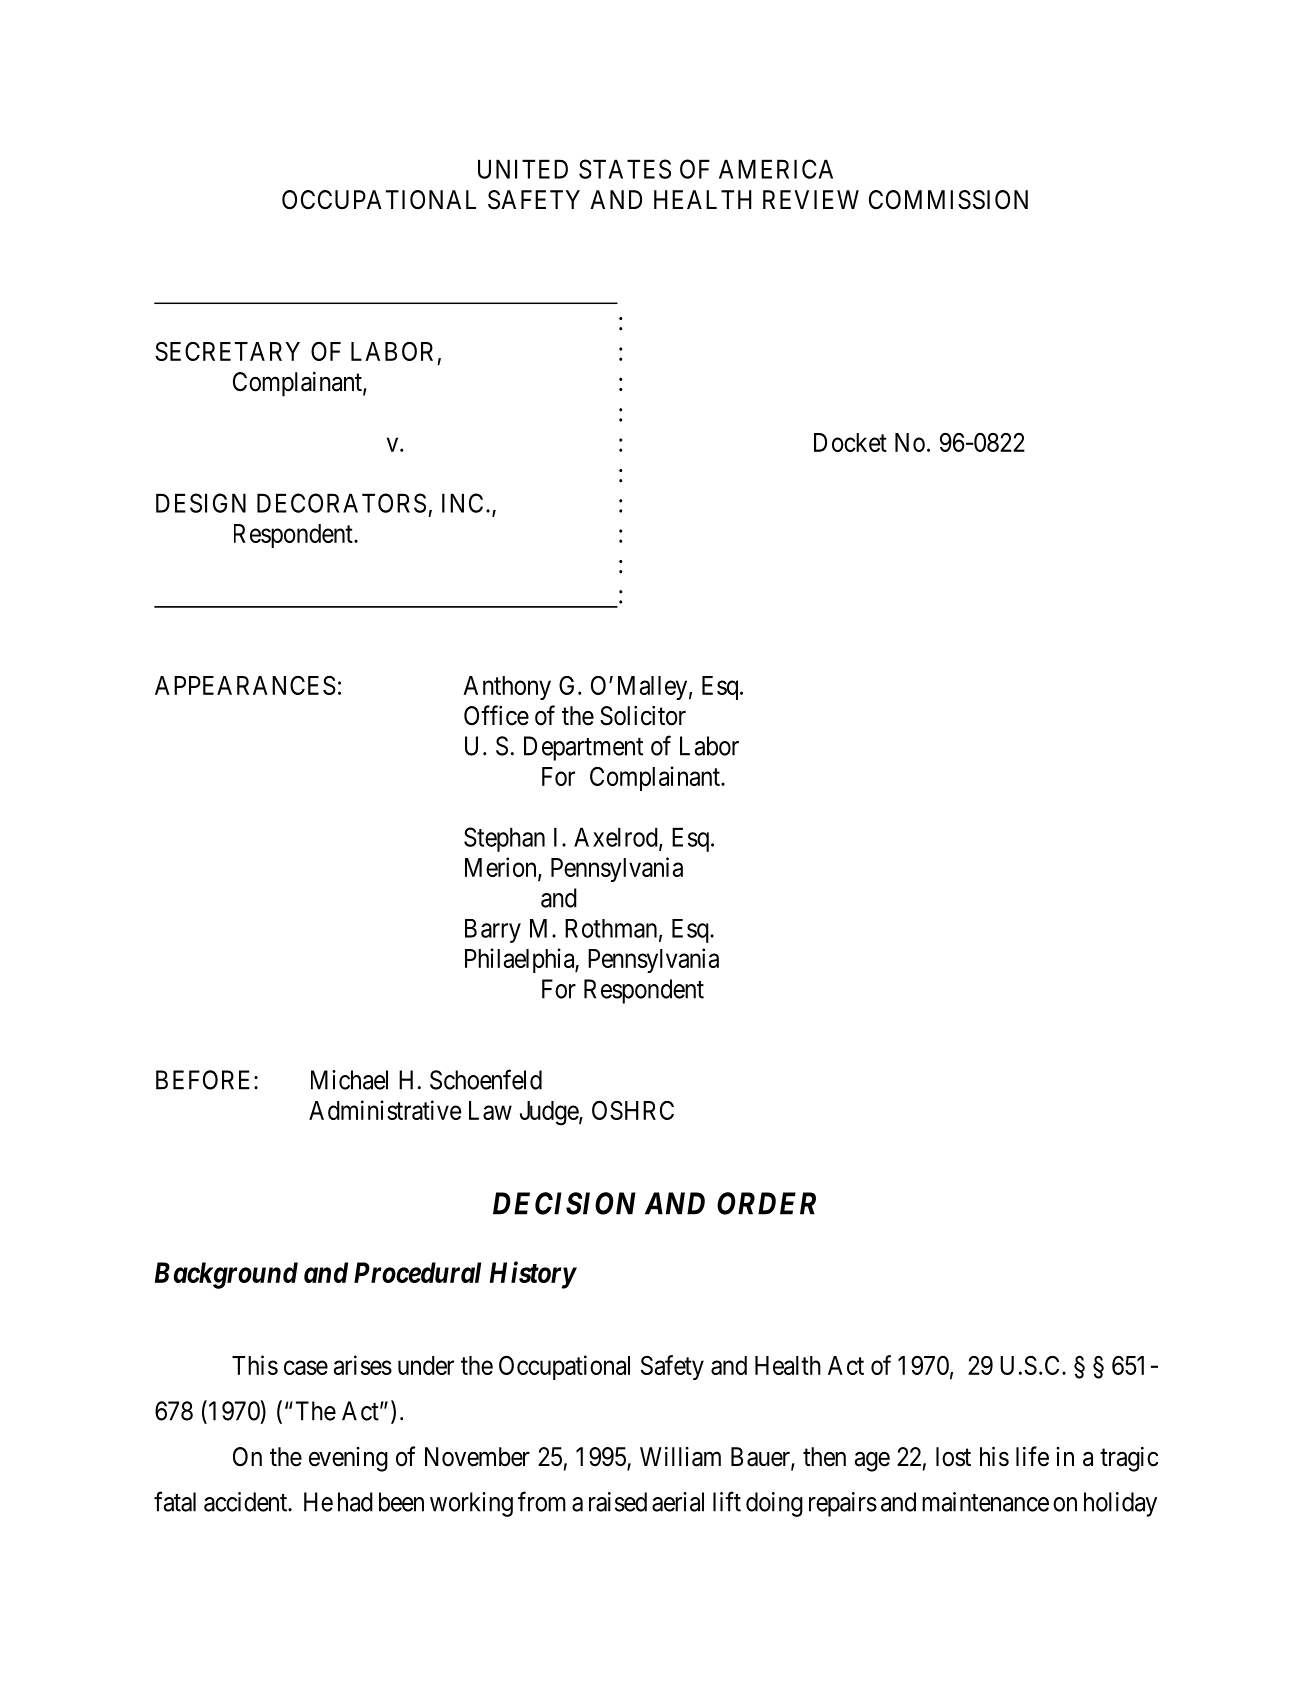 This document has height=1698, width=1312. Describe the element at coordinates (385, 1110) in the document. I see `Administrative` at that location.
